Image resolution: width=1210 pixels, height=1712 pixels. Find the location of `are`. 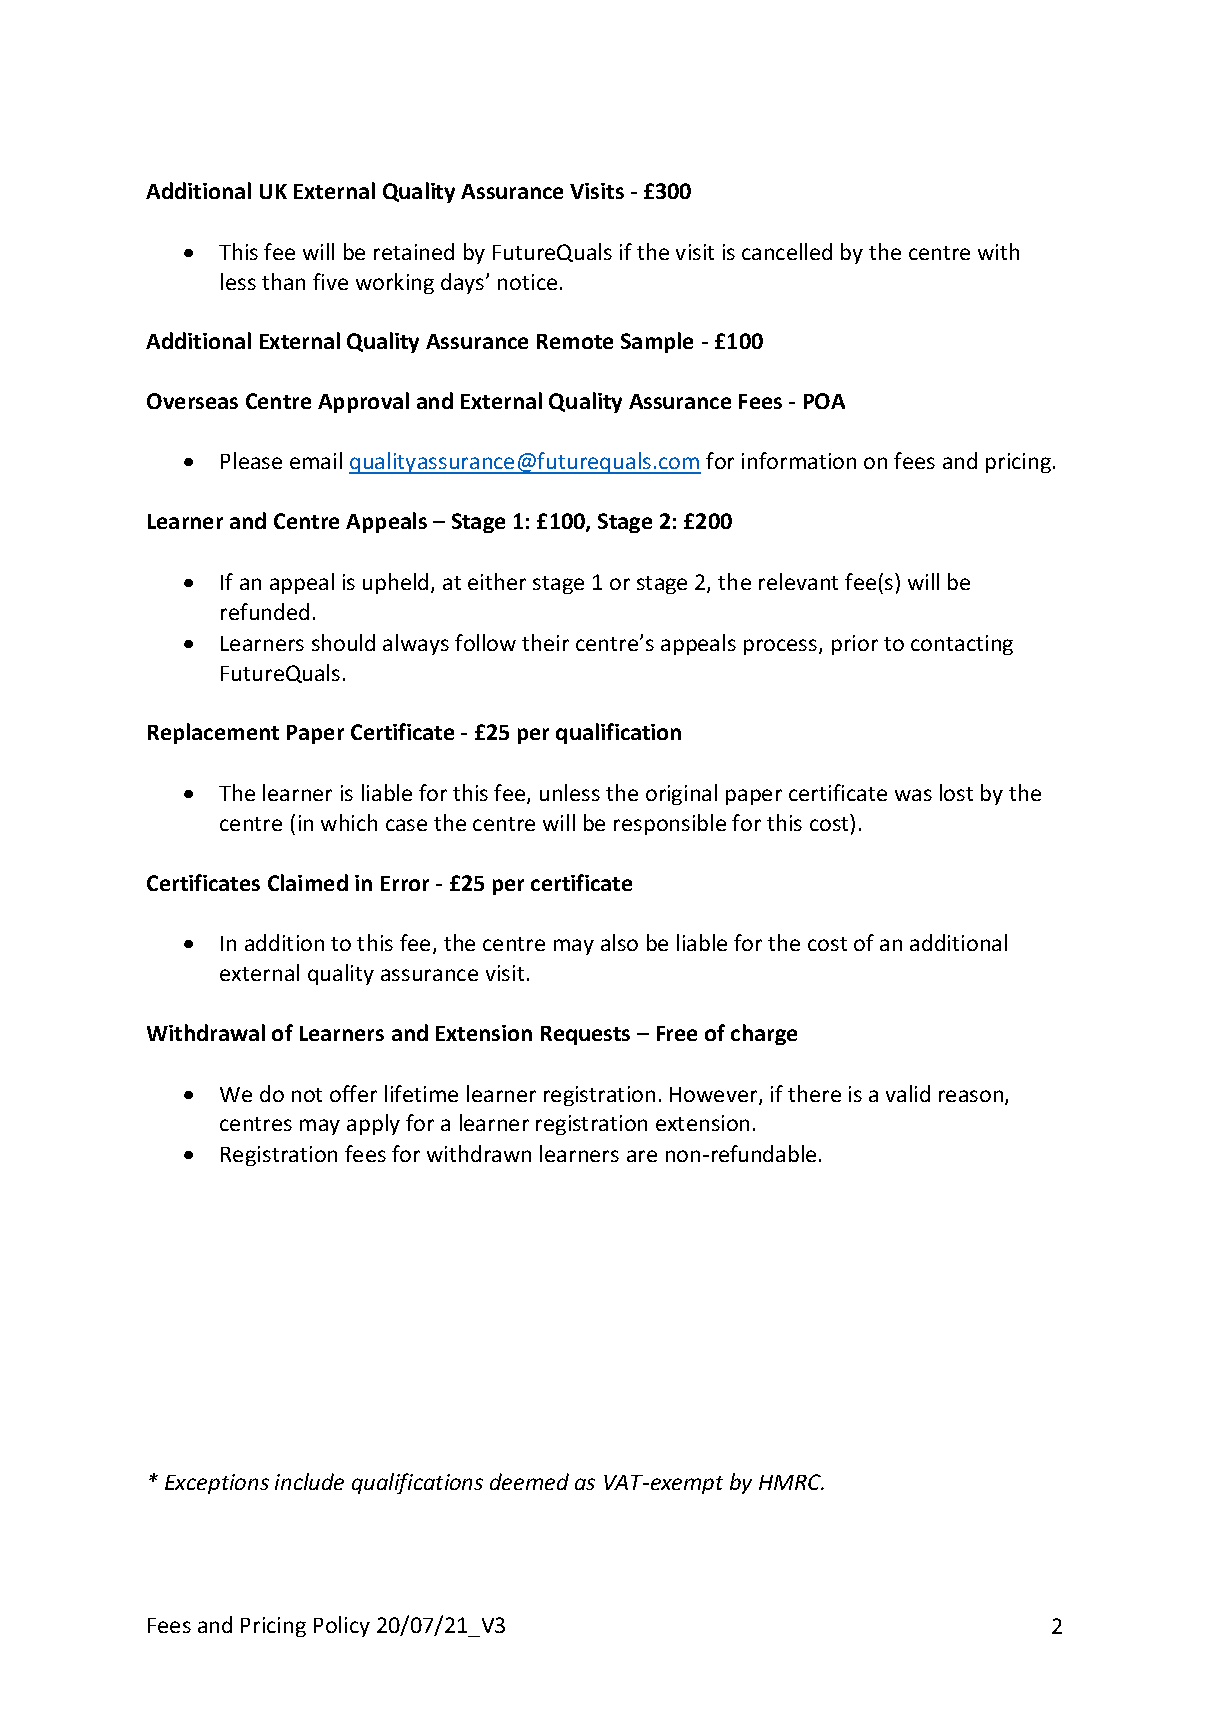

are is located at coordinates (642, 1156).
